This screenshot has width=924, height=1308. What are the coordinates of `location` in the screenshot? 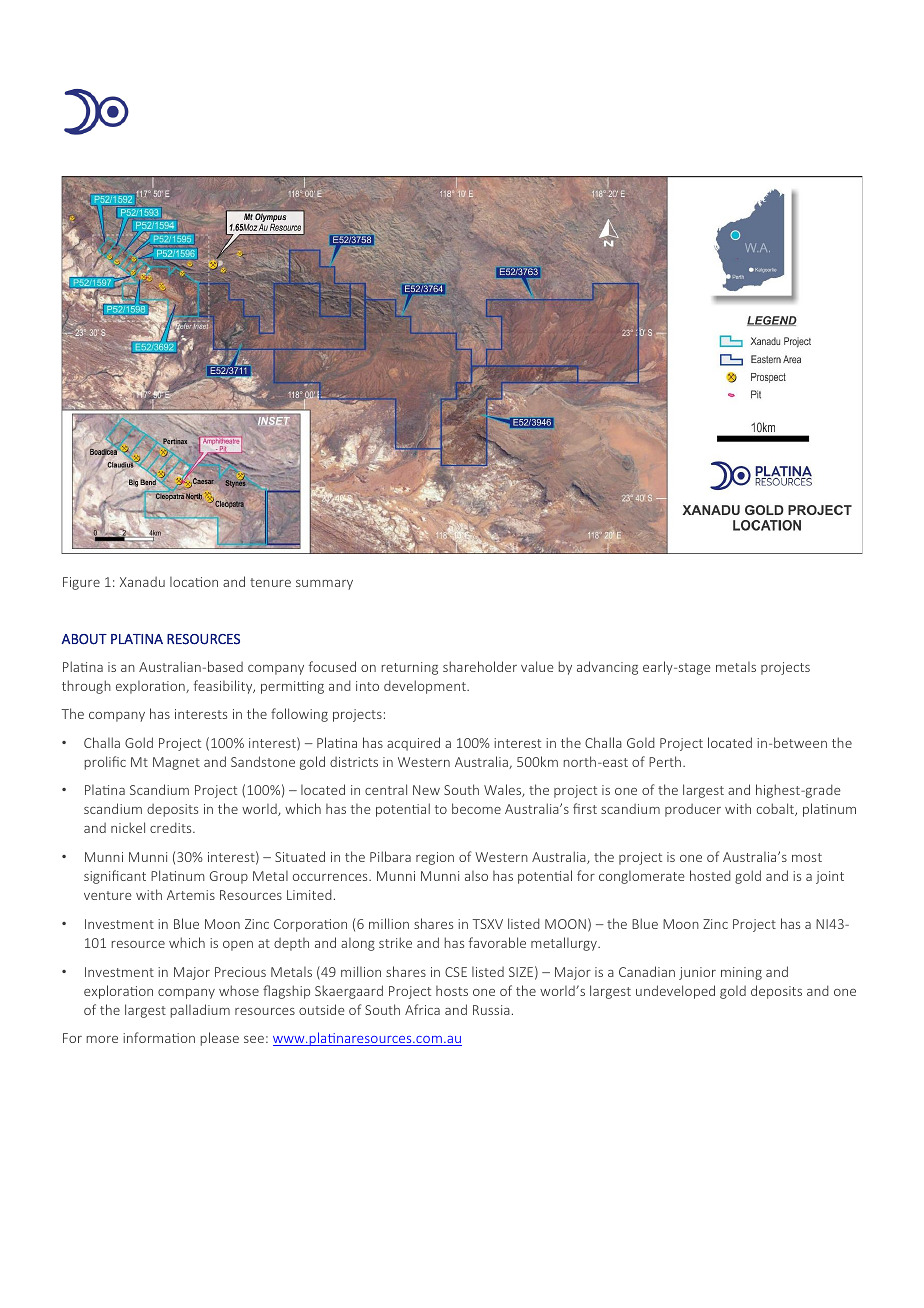 It's located at (194, 582).
